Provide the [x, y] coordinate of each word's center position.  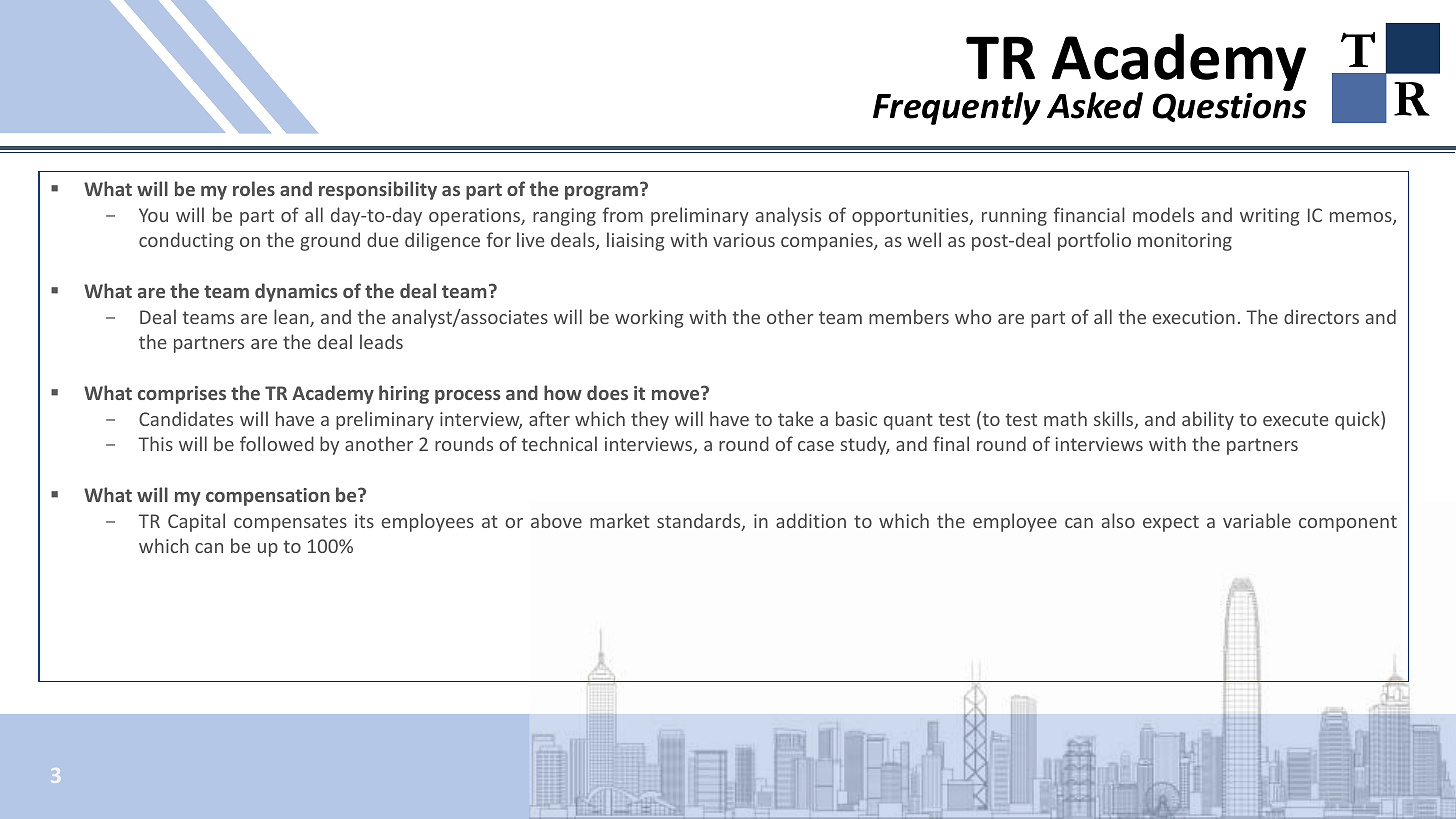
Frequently [957, 108]
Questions [1229, 108]
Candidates [186, 418]
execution [1194, 317]
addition [811, 520]
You [153, 215]
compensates [290, 523]
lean [292, 318]
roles [254, 188]
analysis [788, 216]
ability [1208, 420]
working [649, 318]
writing [1270, 217]
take [795, 418]
